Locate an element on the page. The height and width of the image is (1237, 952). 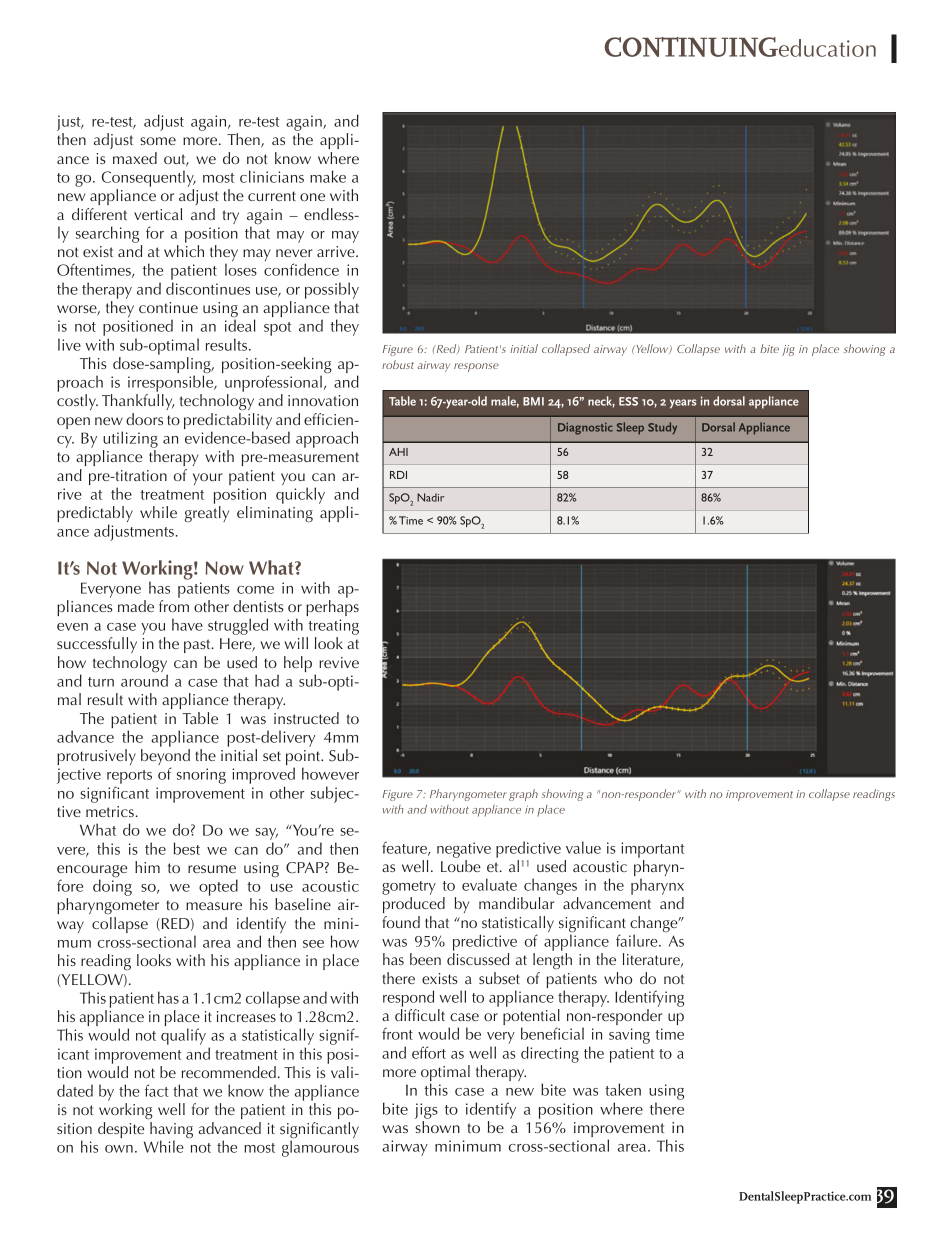
Consequently is located at coordinates (149, 178).
